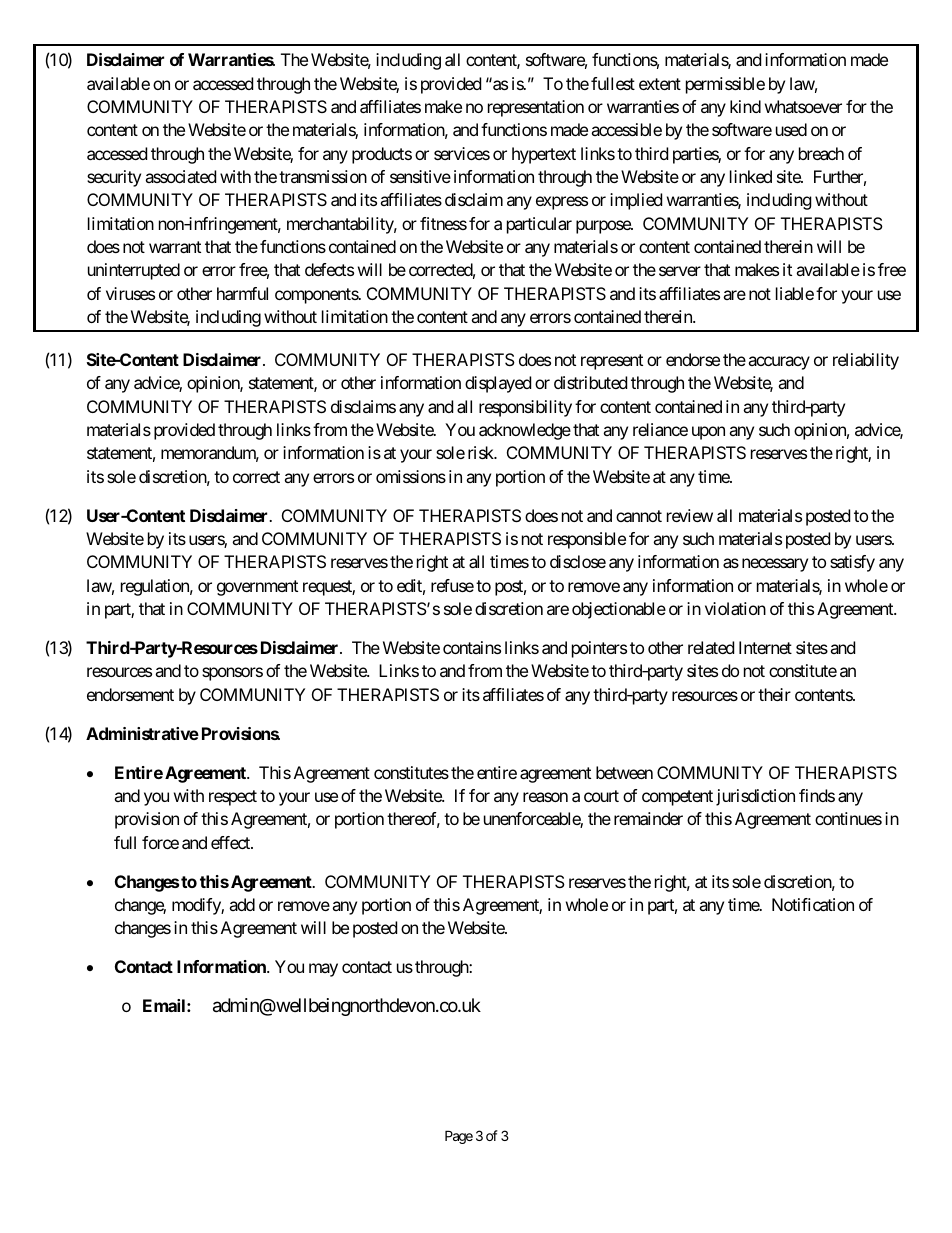  I want to click on used, so click(791, 129).
